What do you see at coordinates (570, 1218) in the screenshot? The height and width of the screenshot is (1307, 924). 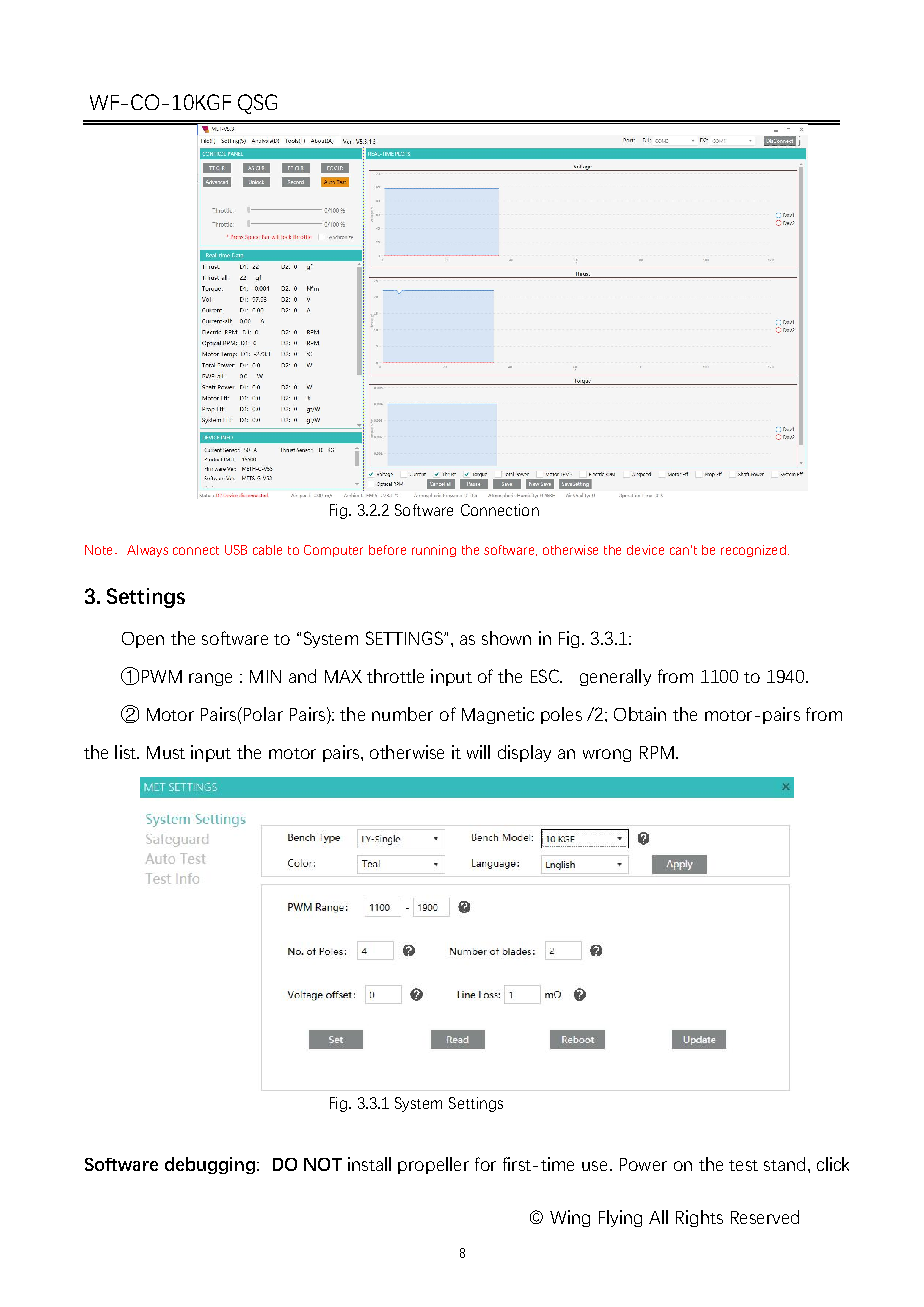 I see `Wing` at bounding box center [570, 1218].
